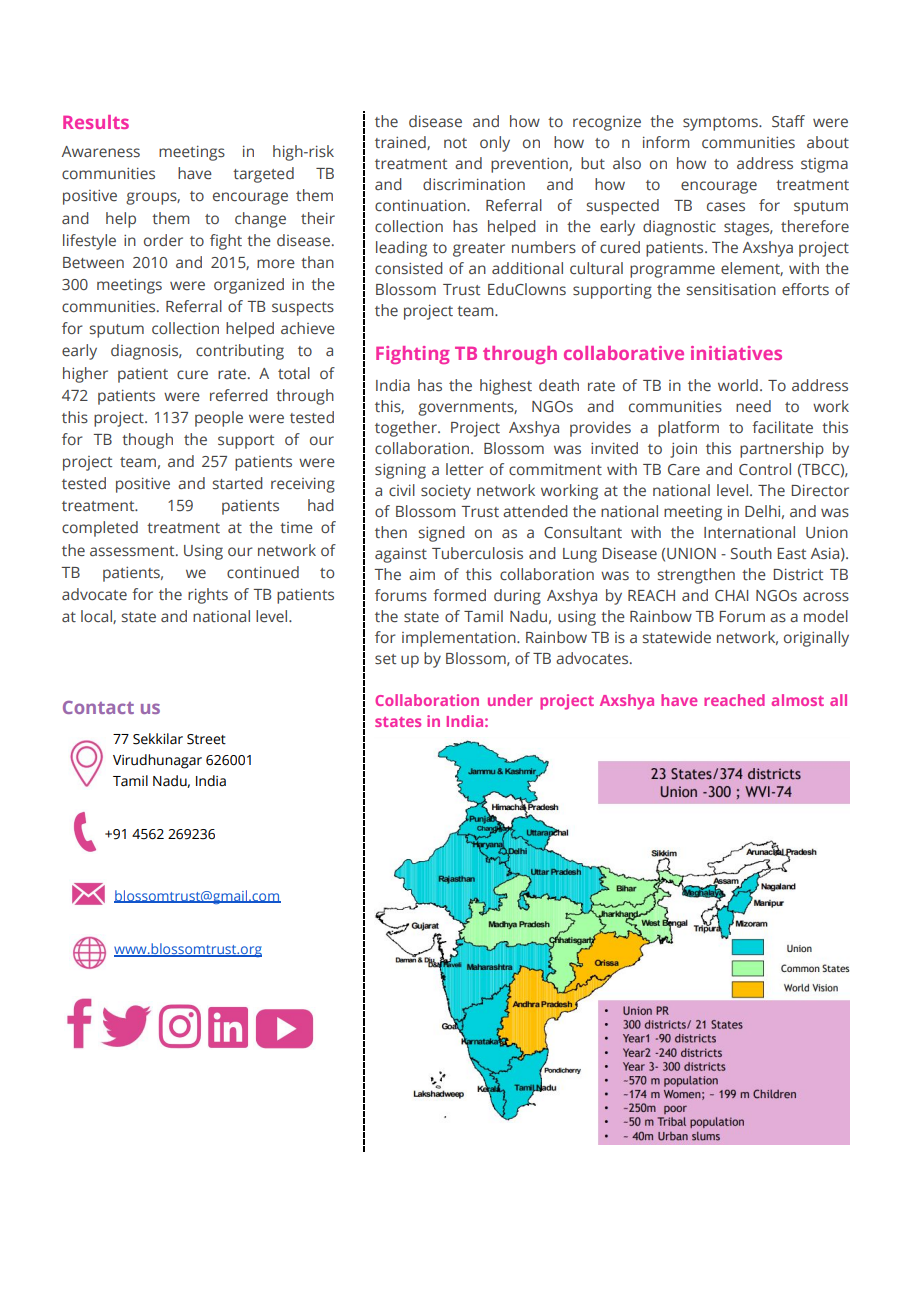 This screenshot has height=1308, width=924. Describe the element at coordinates (798, 700) in the screenshot. I see `almost` at that location.
